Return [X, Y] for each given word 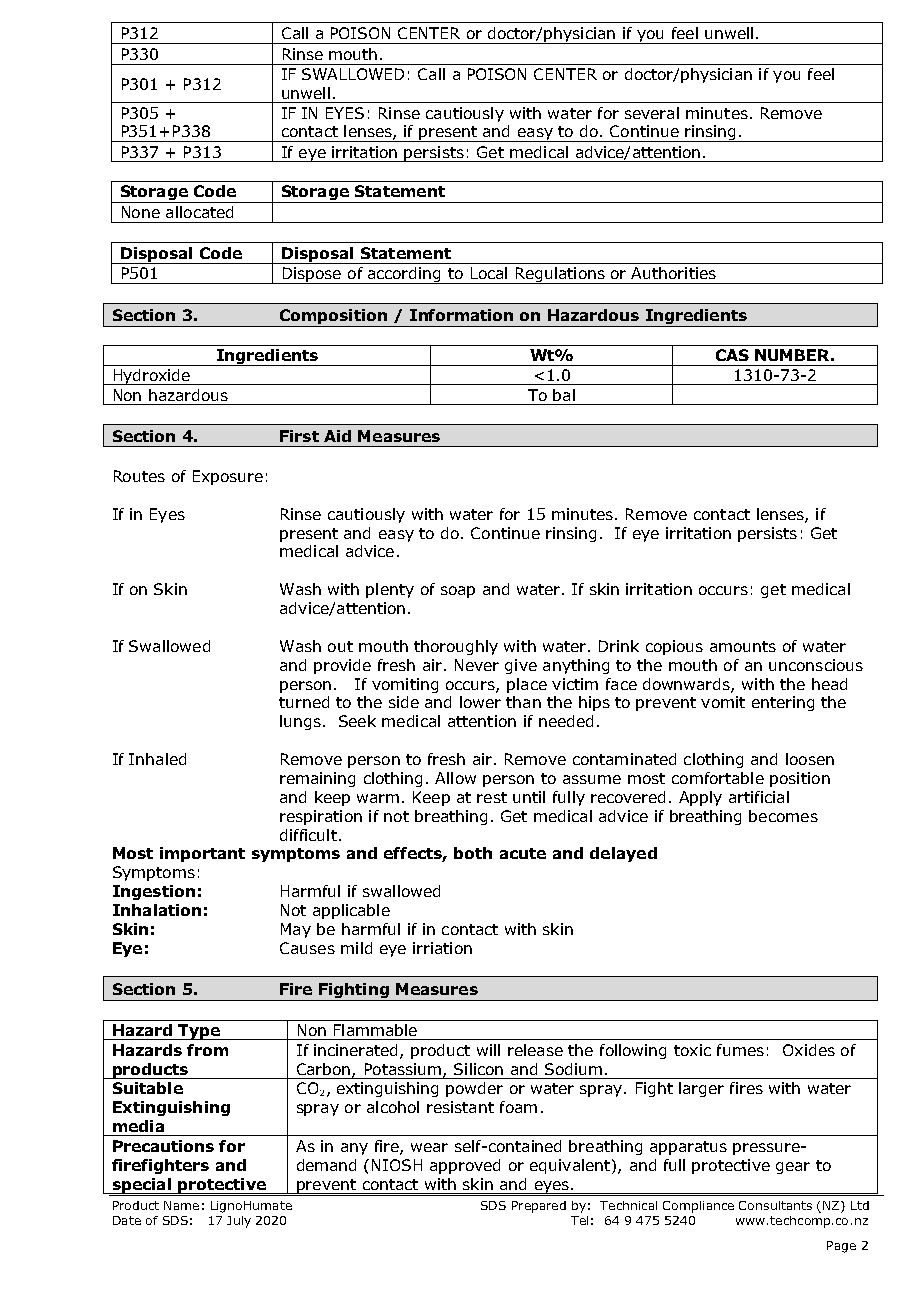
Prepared [539, 1207]
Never [477, 665]
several [652, 113]
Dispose [311, 275]
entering [783, 703]
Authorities [673, 273]
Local [489, 273]
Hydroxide [151, 377]
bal [564, 395]
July [239, 1222]
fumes [740, 1050]
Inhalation [157, 910]
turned [304, 702]
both [473, 853]
